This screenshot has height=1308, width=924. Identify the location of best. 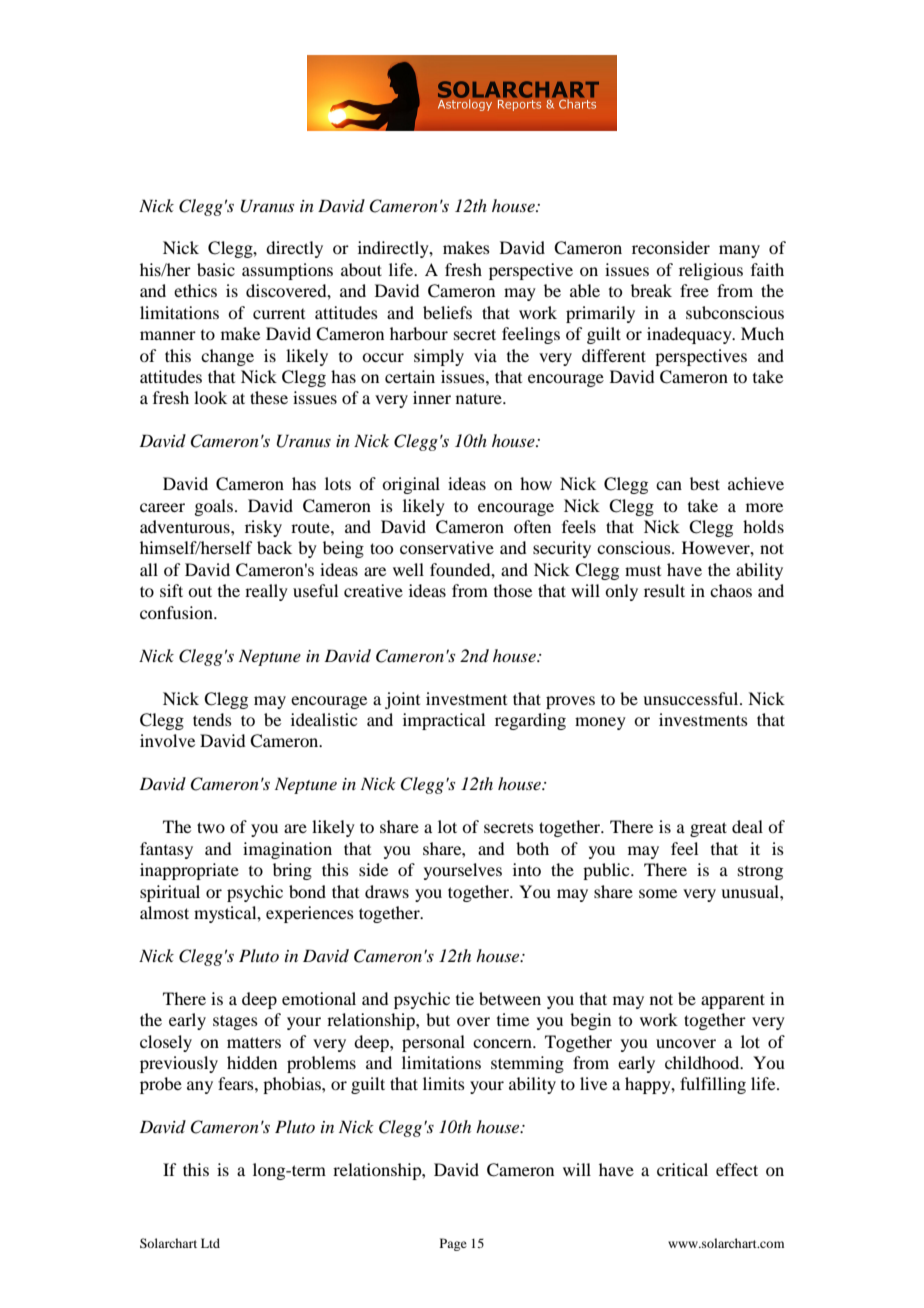
(705, 483).
